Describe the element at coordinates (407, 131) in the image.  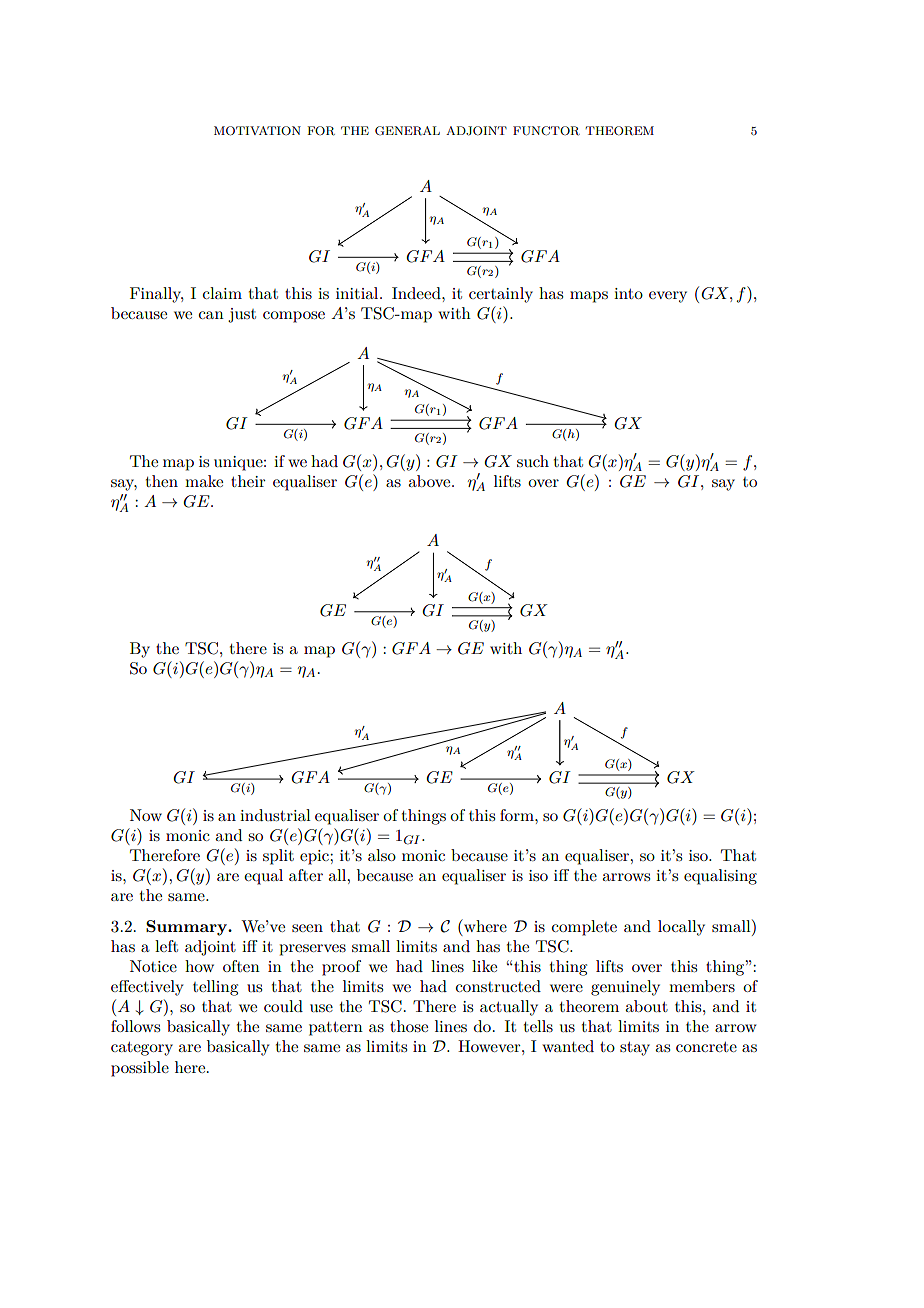
I see `GENERAL` at that location.
